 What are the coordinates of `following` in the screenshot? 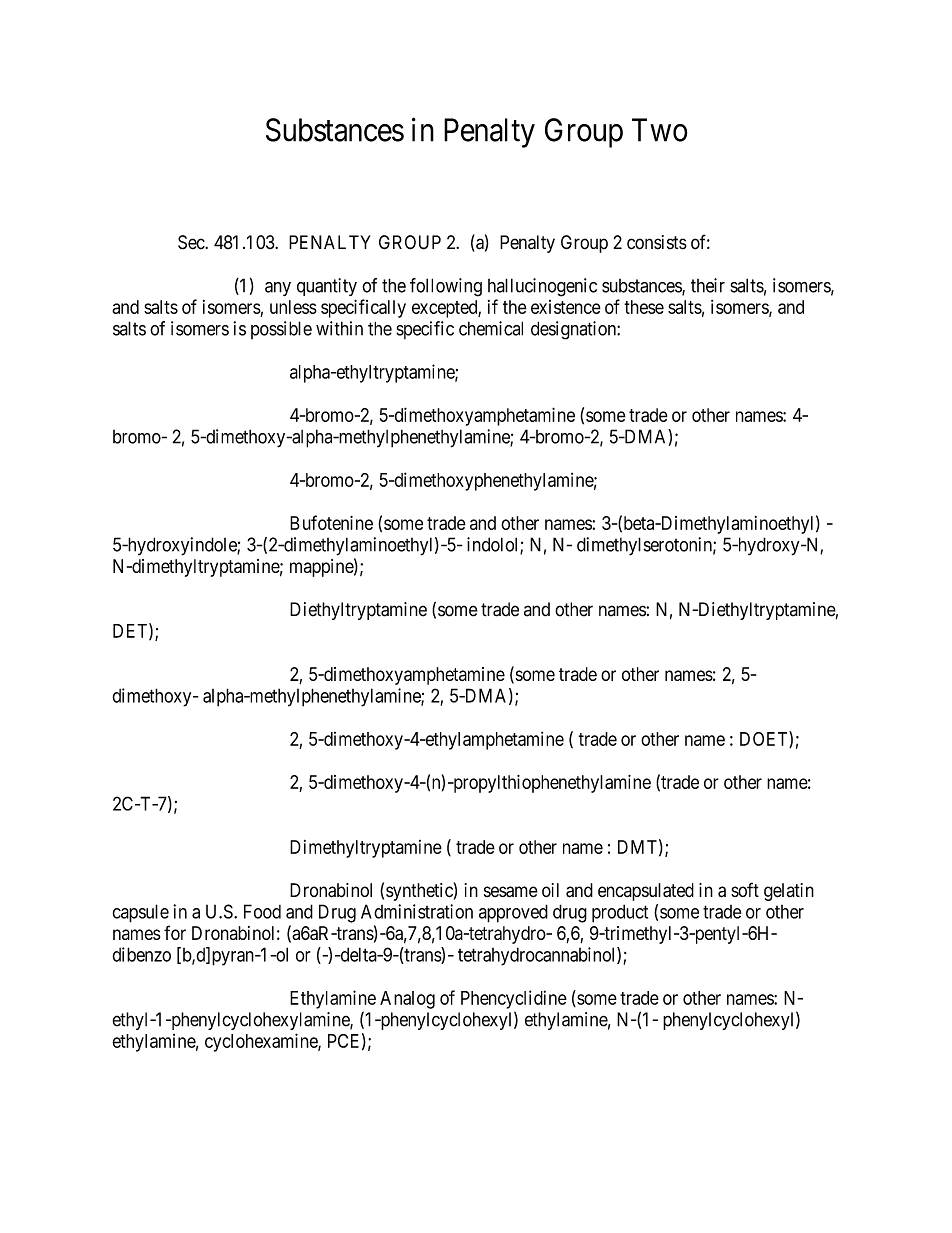 It's located at (446, 287).
